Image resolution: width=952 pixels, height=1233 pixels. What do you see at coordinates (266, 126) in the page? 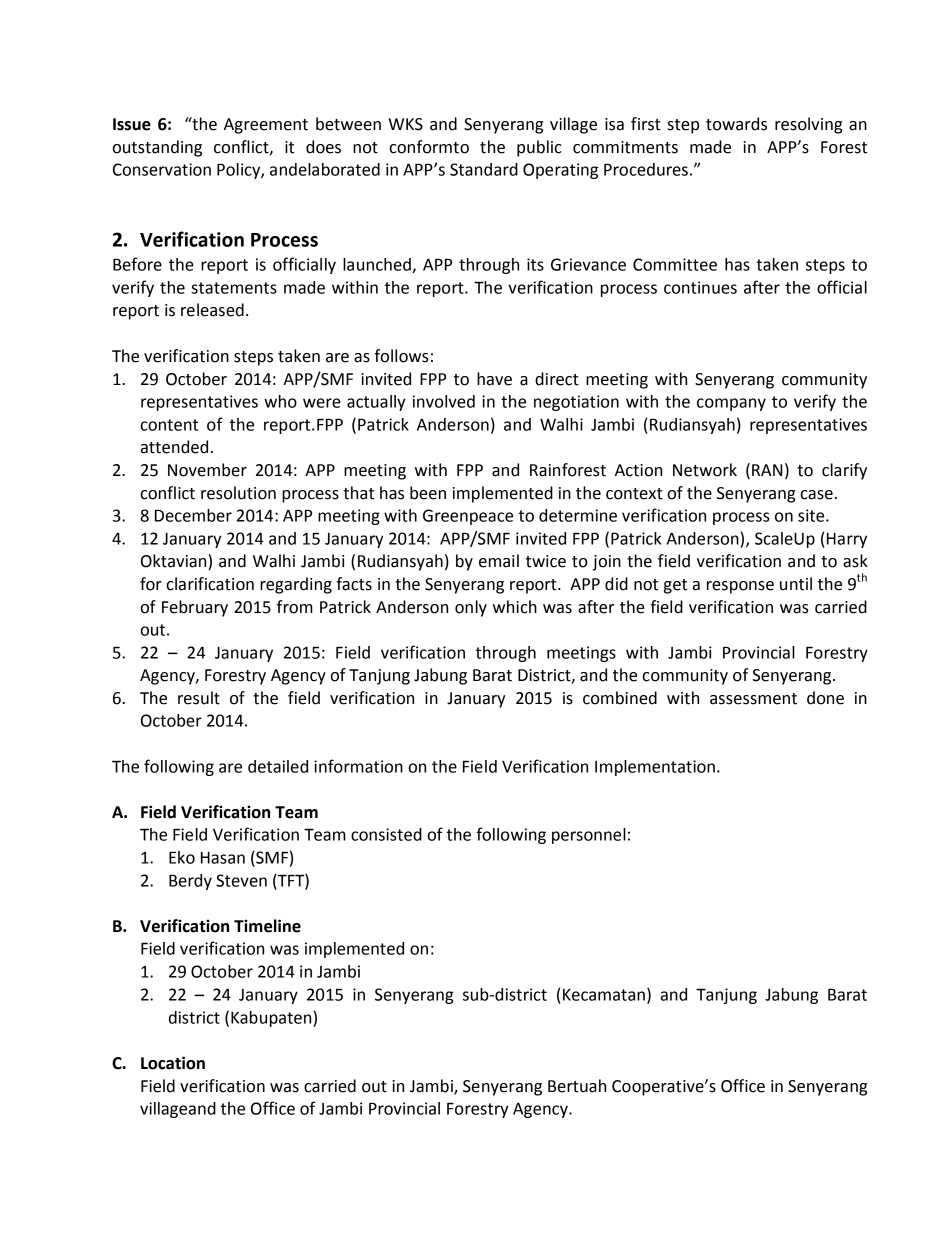
I see `Agreement` at bounding box center [266, 126].
